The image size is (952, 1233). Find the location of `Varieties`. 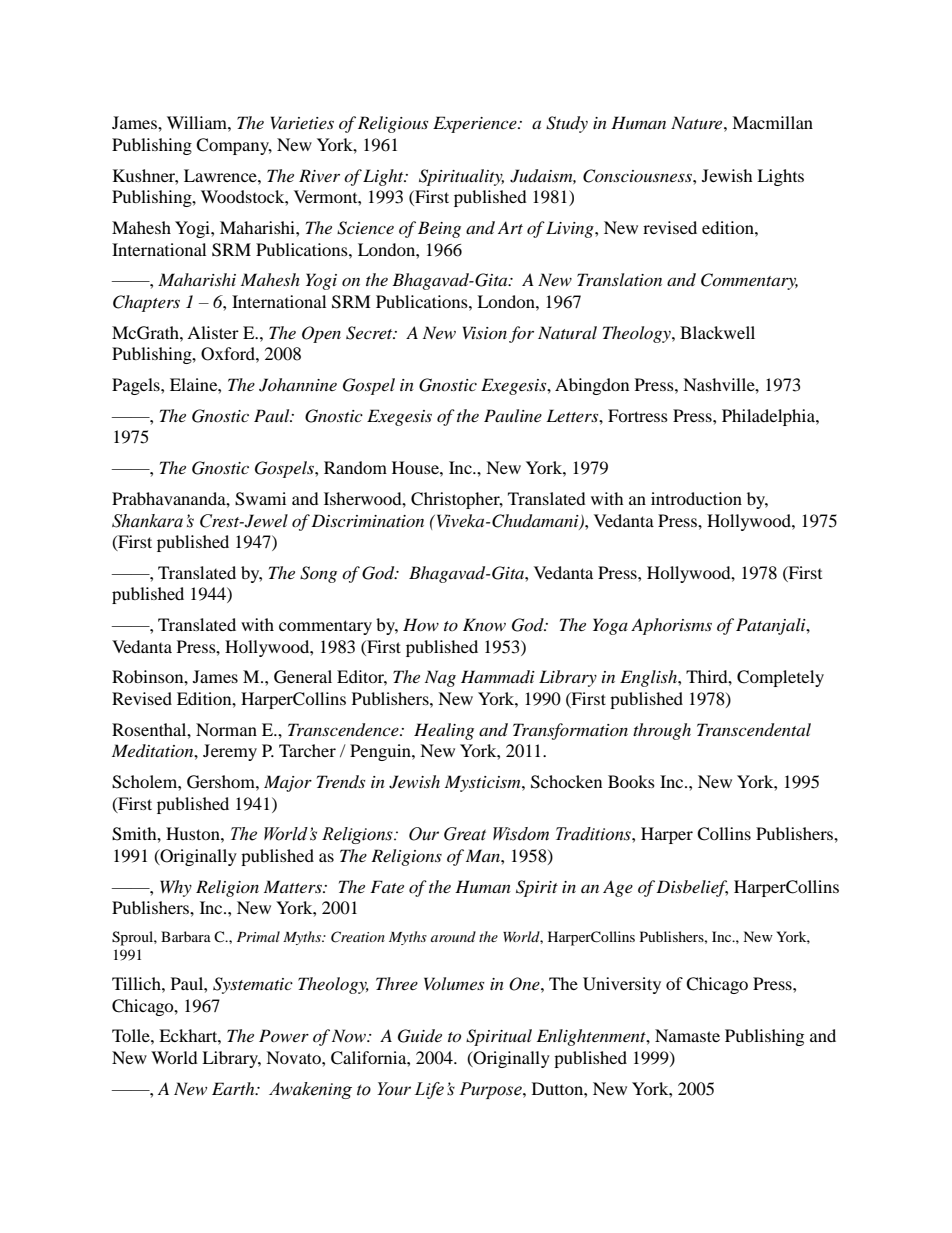

Varieties is located at coordinates (302, 122).
